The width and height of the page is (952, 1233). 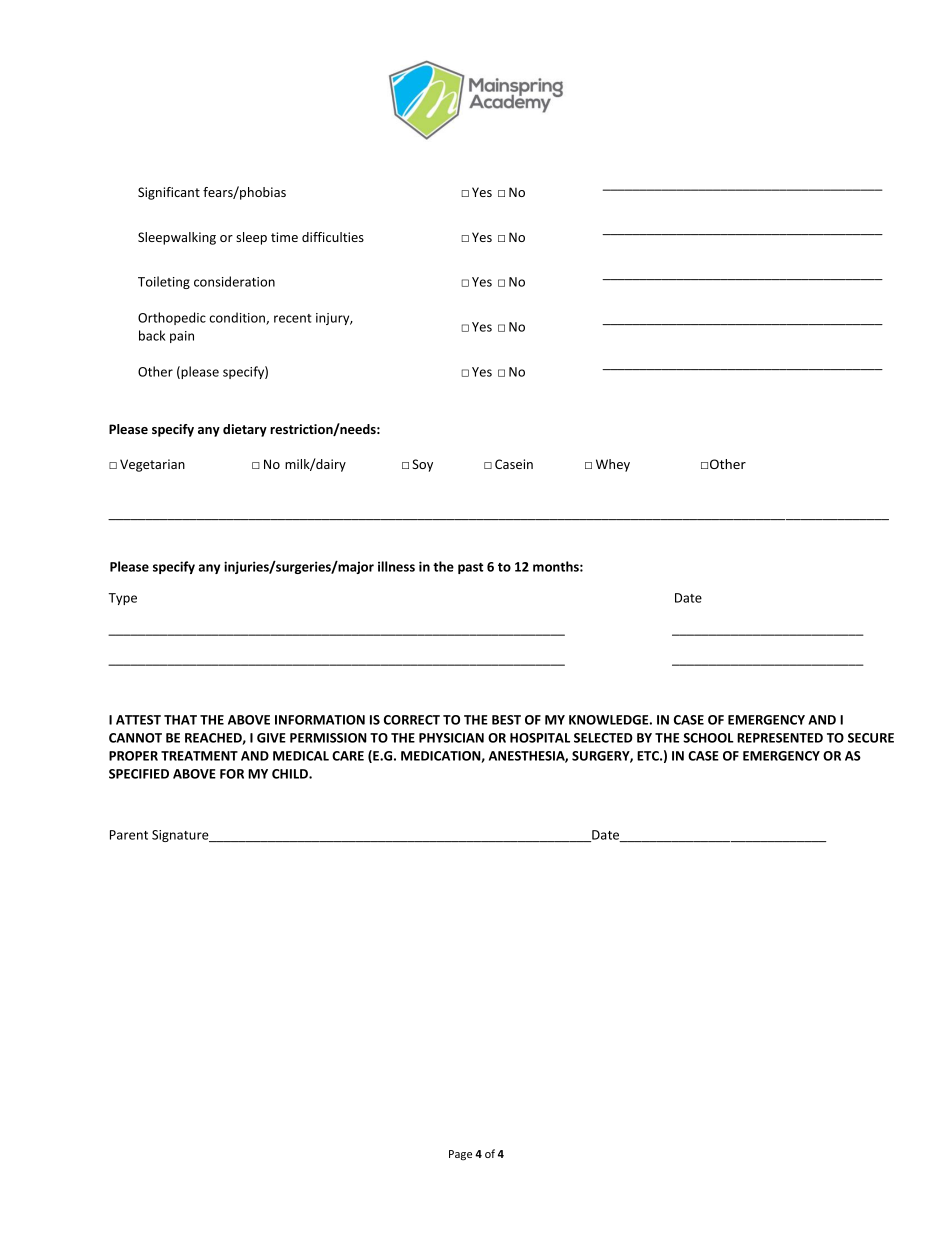 I want to click on Whey, so click(x=613, y=465).
